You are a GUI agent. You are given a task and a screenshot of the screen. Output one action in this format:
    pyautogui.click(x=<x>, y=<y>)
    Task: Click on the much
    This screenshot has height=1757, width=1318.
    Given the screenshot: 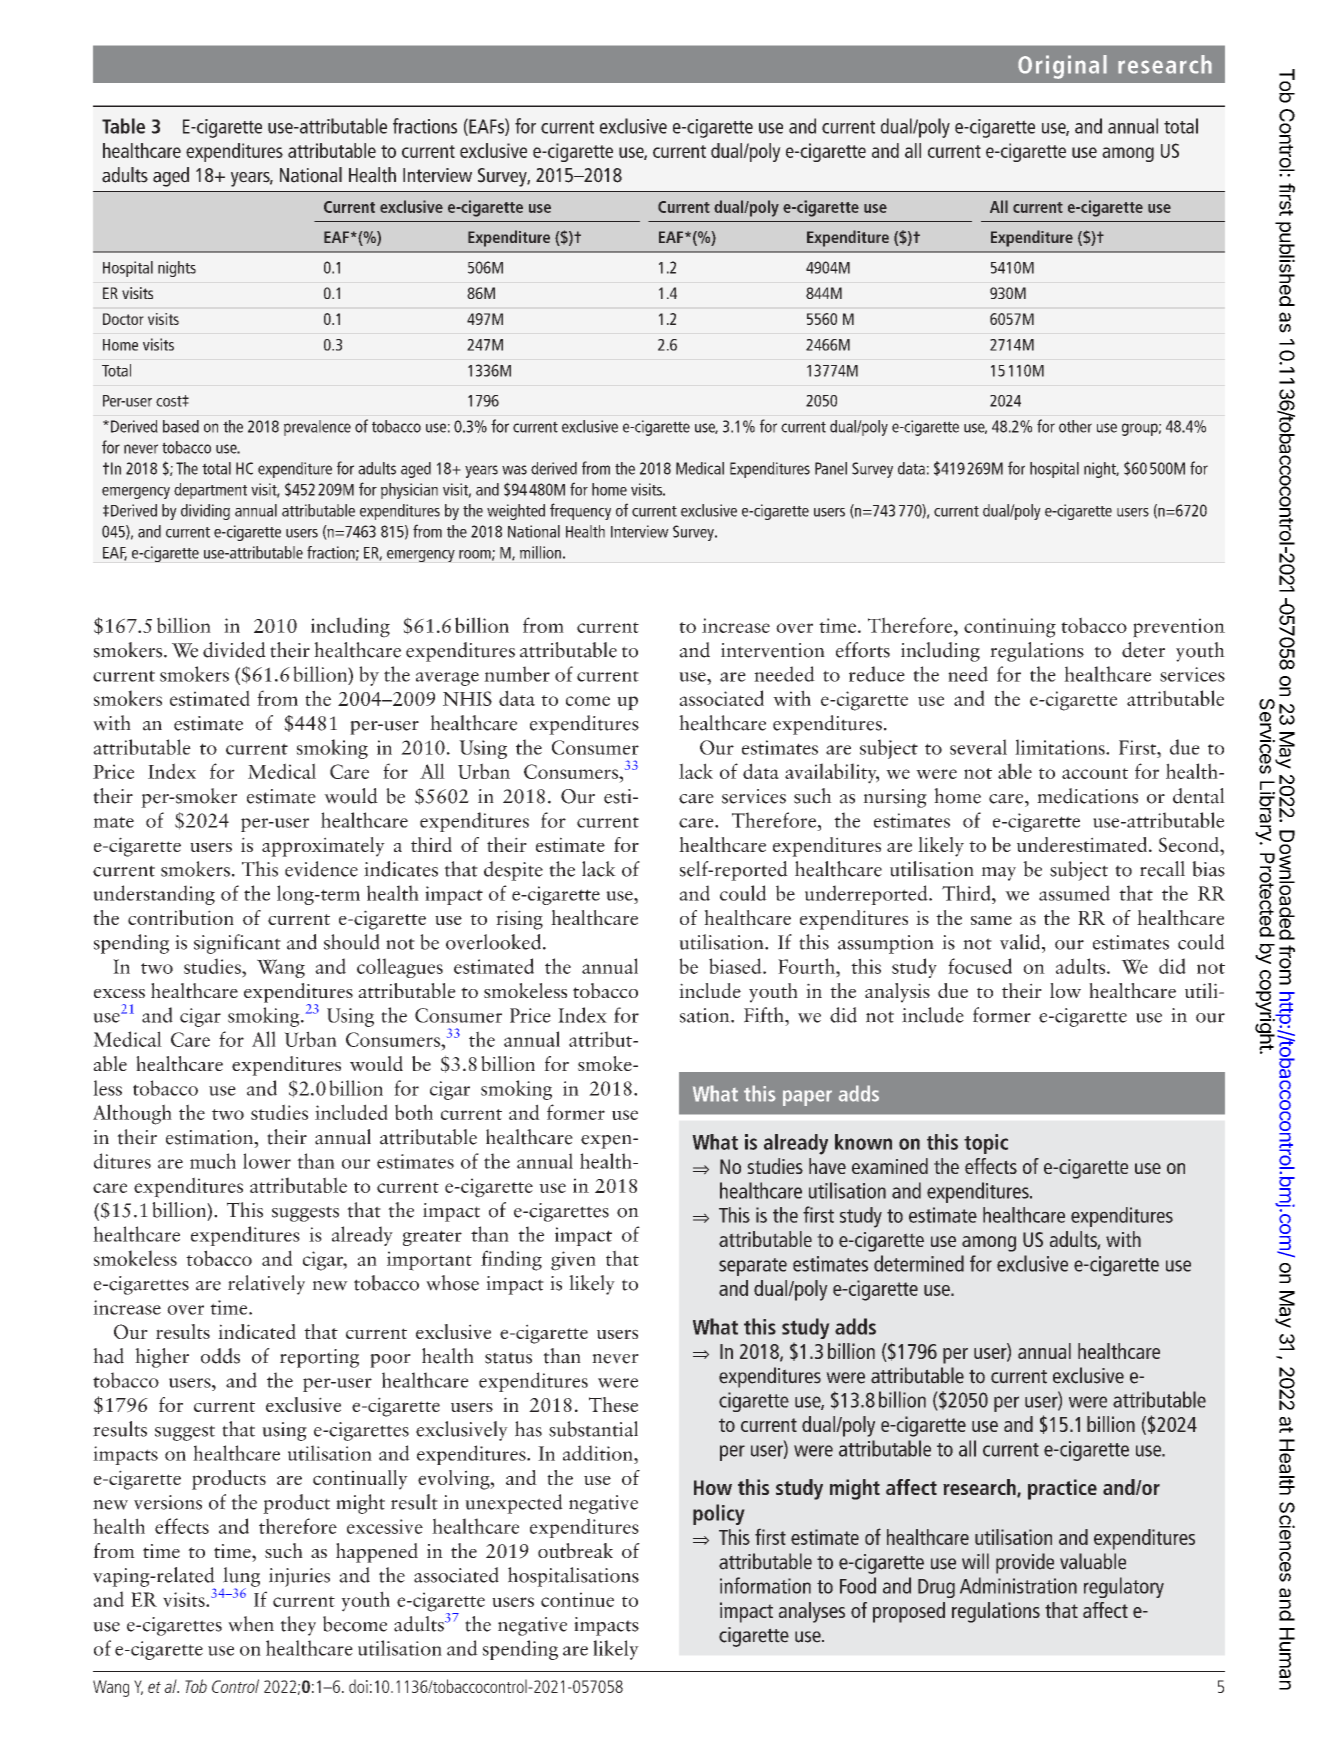 What is the action you would take?
    pyautogui.click(x=213, y=1161)
